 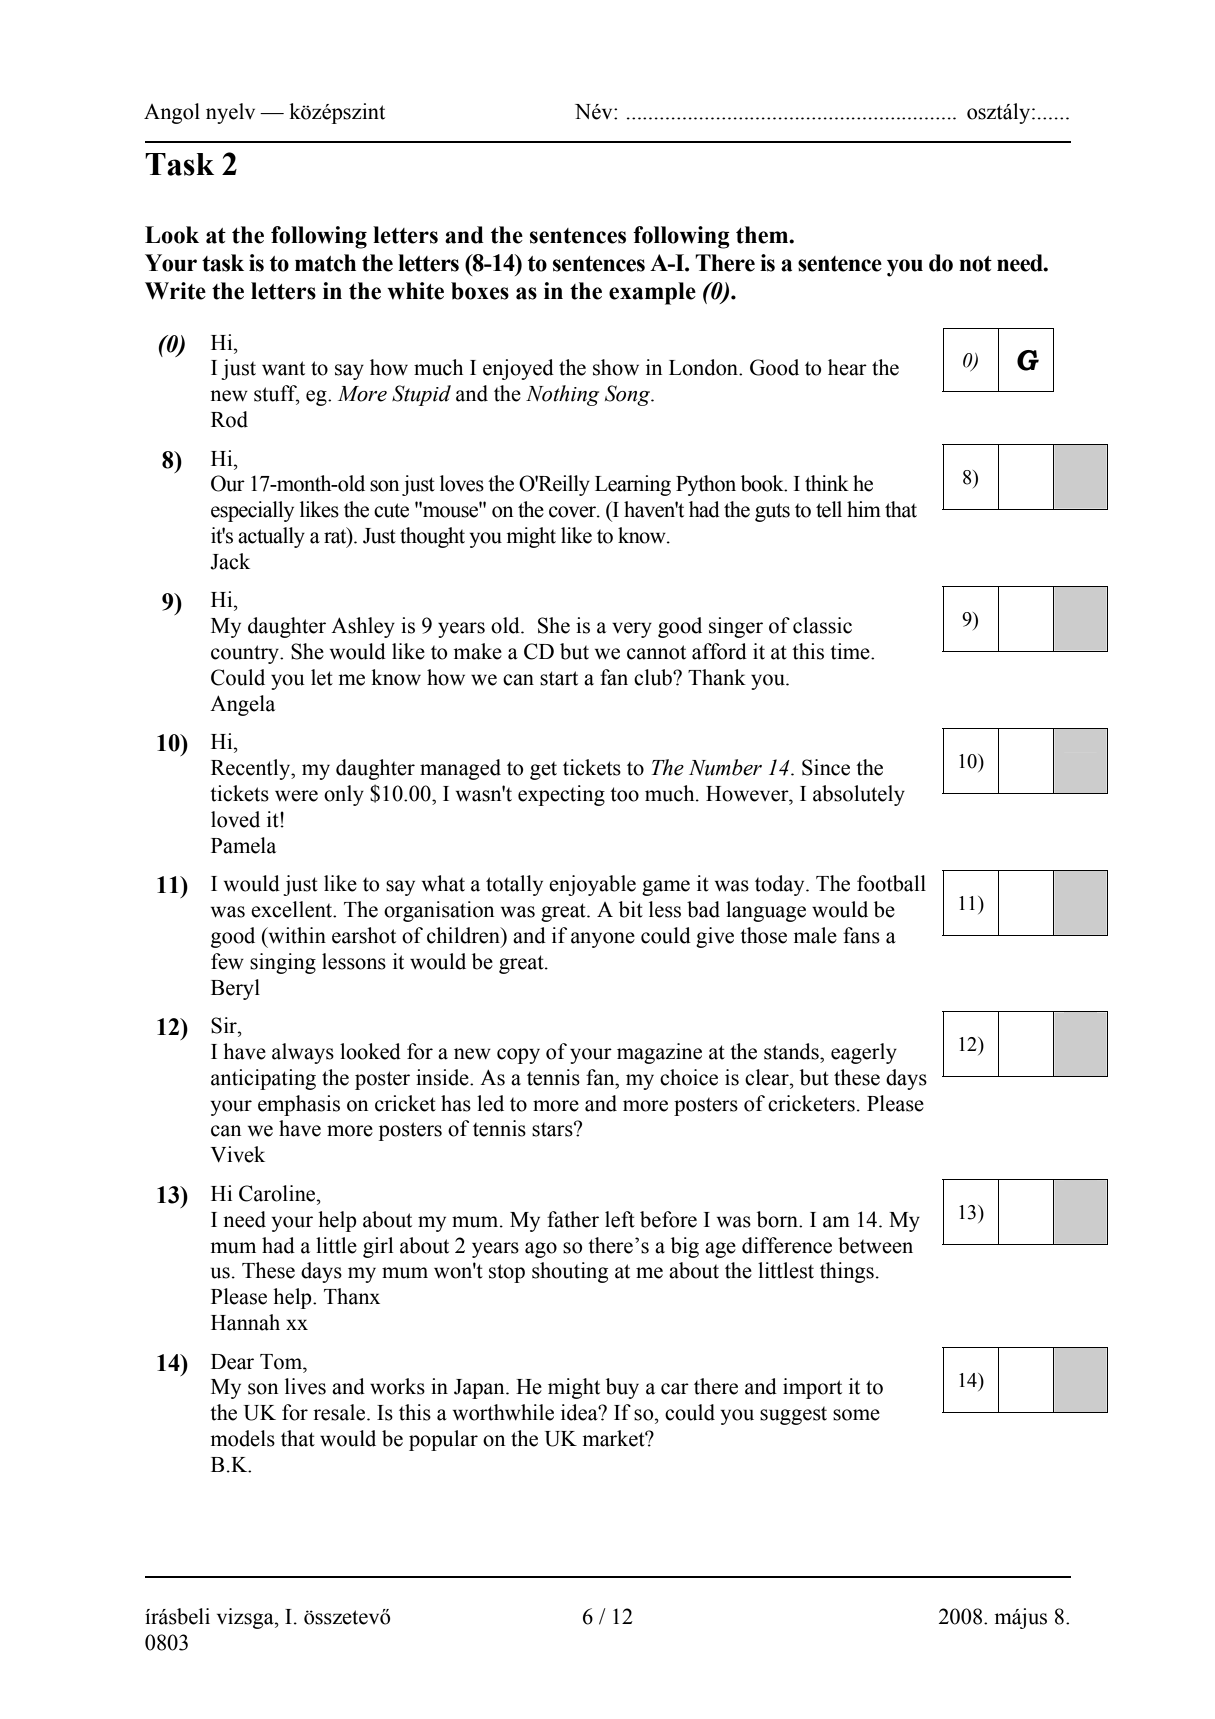 I want to click on country, so click(x=246, y=654).
